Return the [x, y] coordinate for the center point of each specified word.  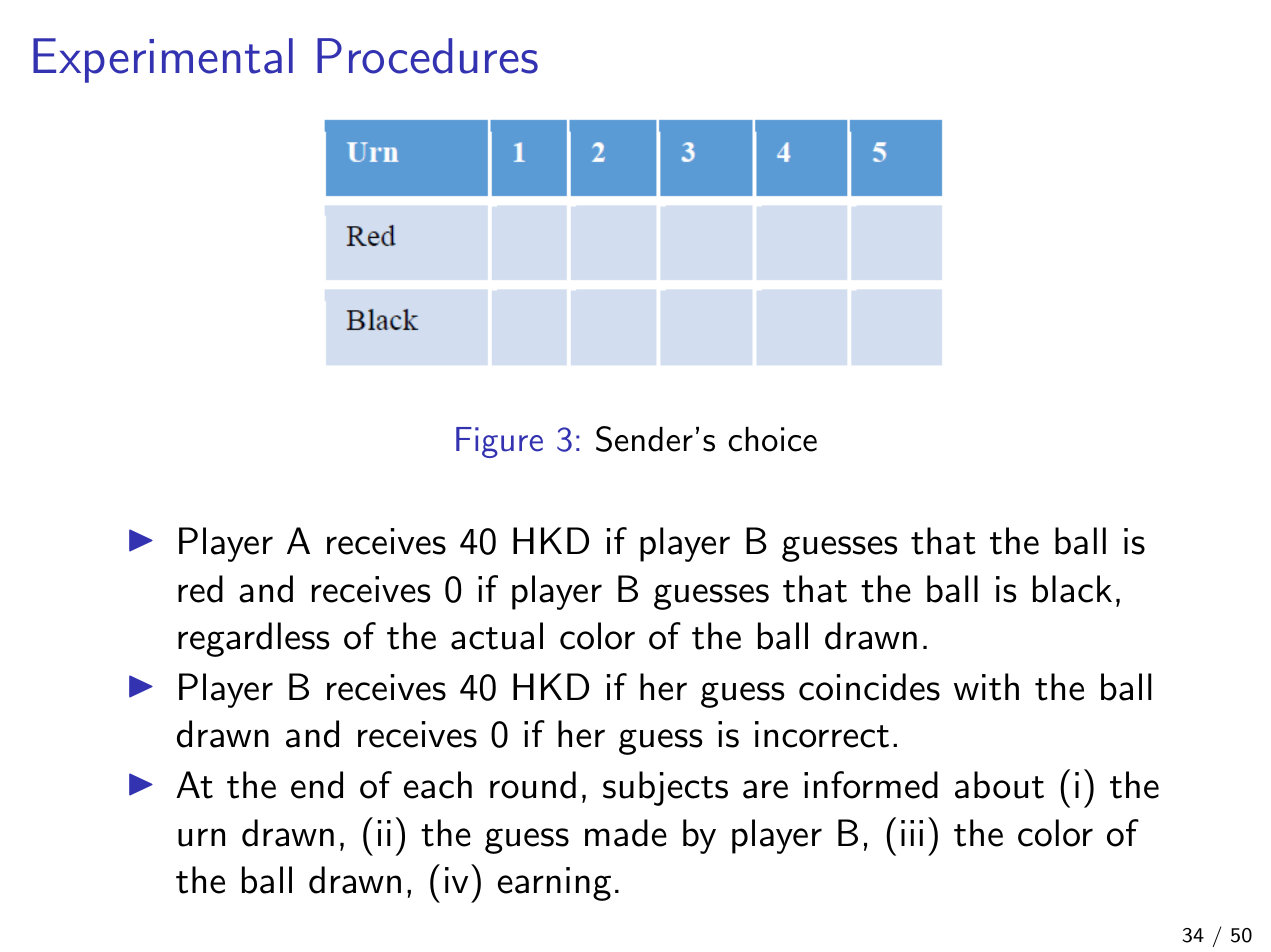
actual [497, 636]
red [200, 589]
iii [912, 833]
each [438, 785]
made [626, 833]
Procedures [427, 56]
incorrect [822, 734]
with [986, 687]
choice [772, 439]
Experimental [163, 60]
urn [201, 837]
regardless [253, 639]
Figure [499, 442]
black [1072, 589]
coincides [869, 687]
